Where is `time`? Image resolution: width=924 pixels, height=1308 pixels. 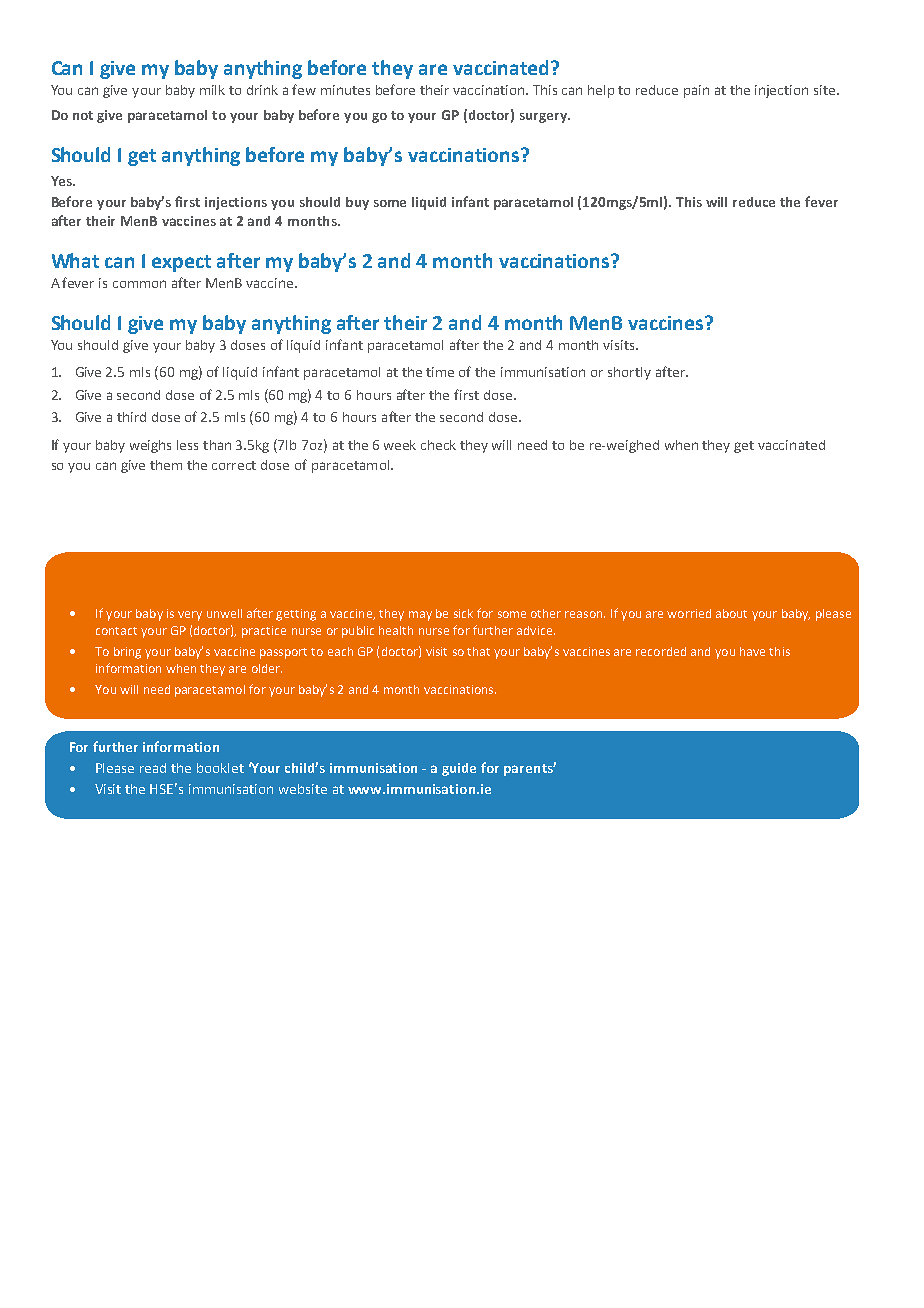 time is located at coordinates (440, 372).
